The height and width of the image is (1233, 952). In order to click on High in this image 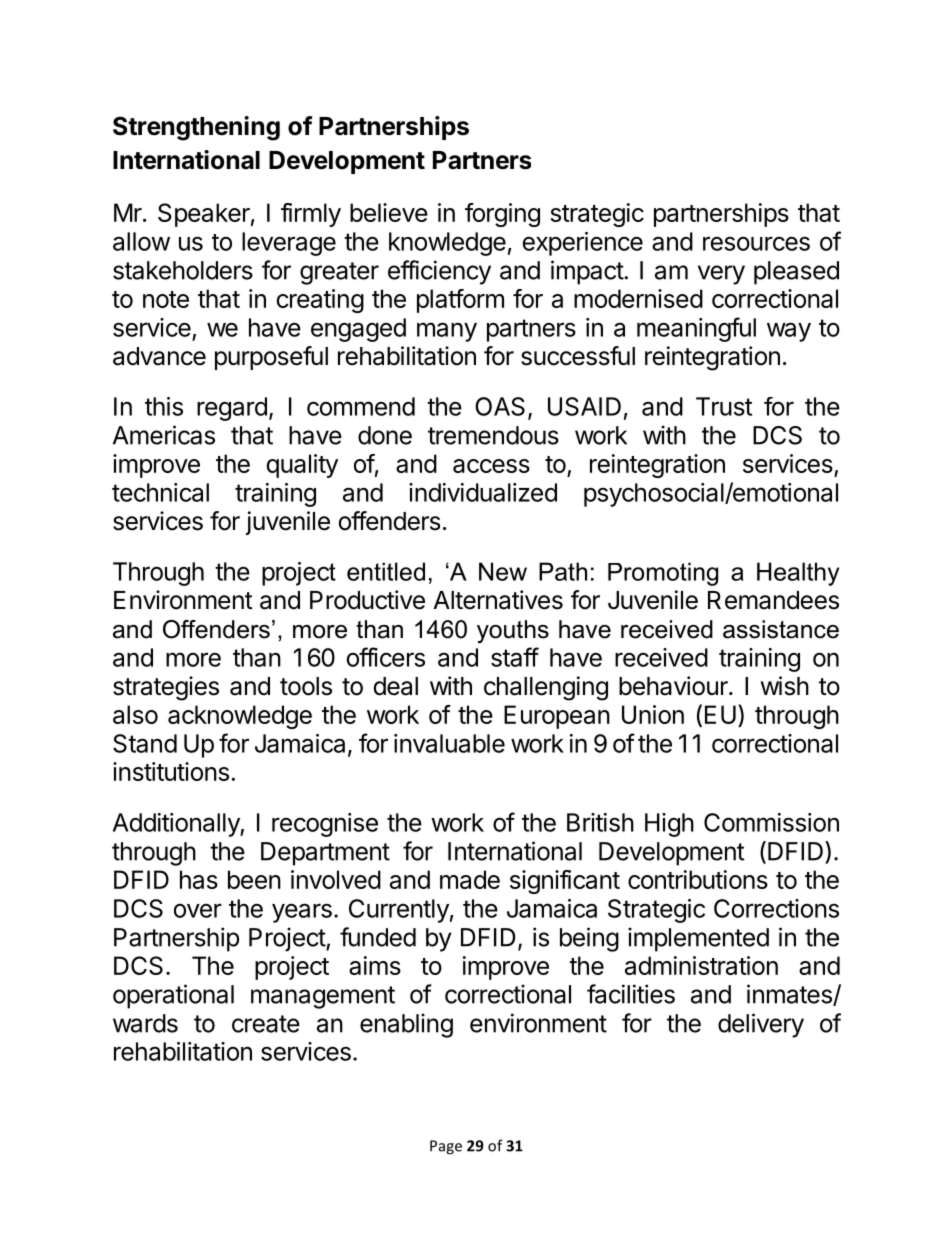, I will do `click(669, 825)`.
